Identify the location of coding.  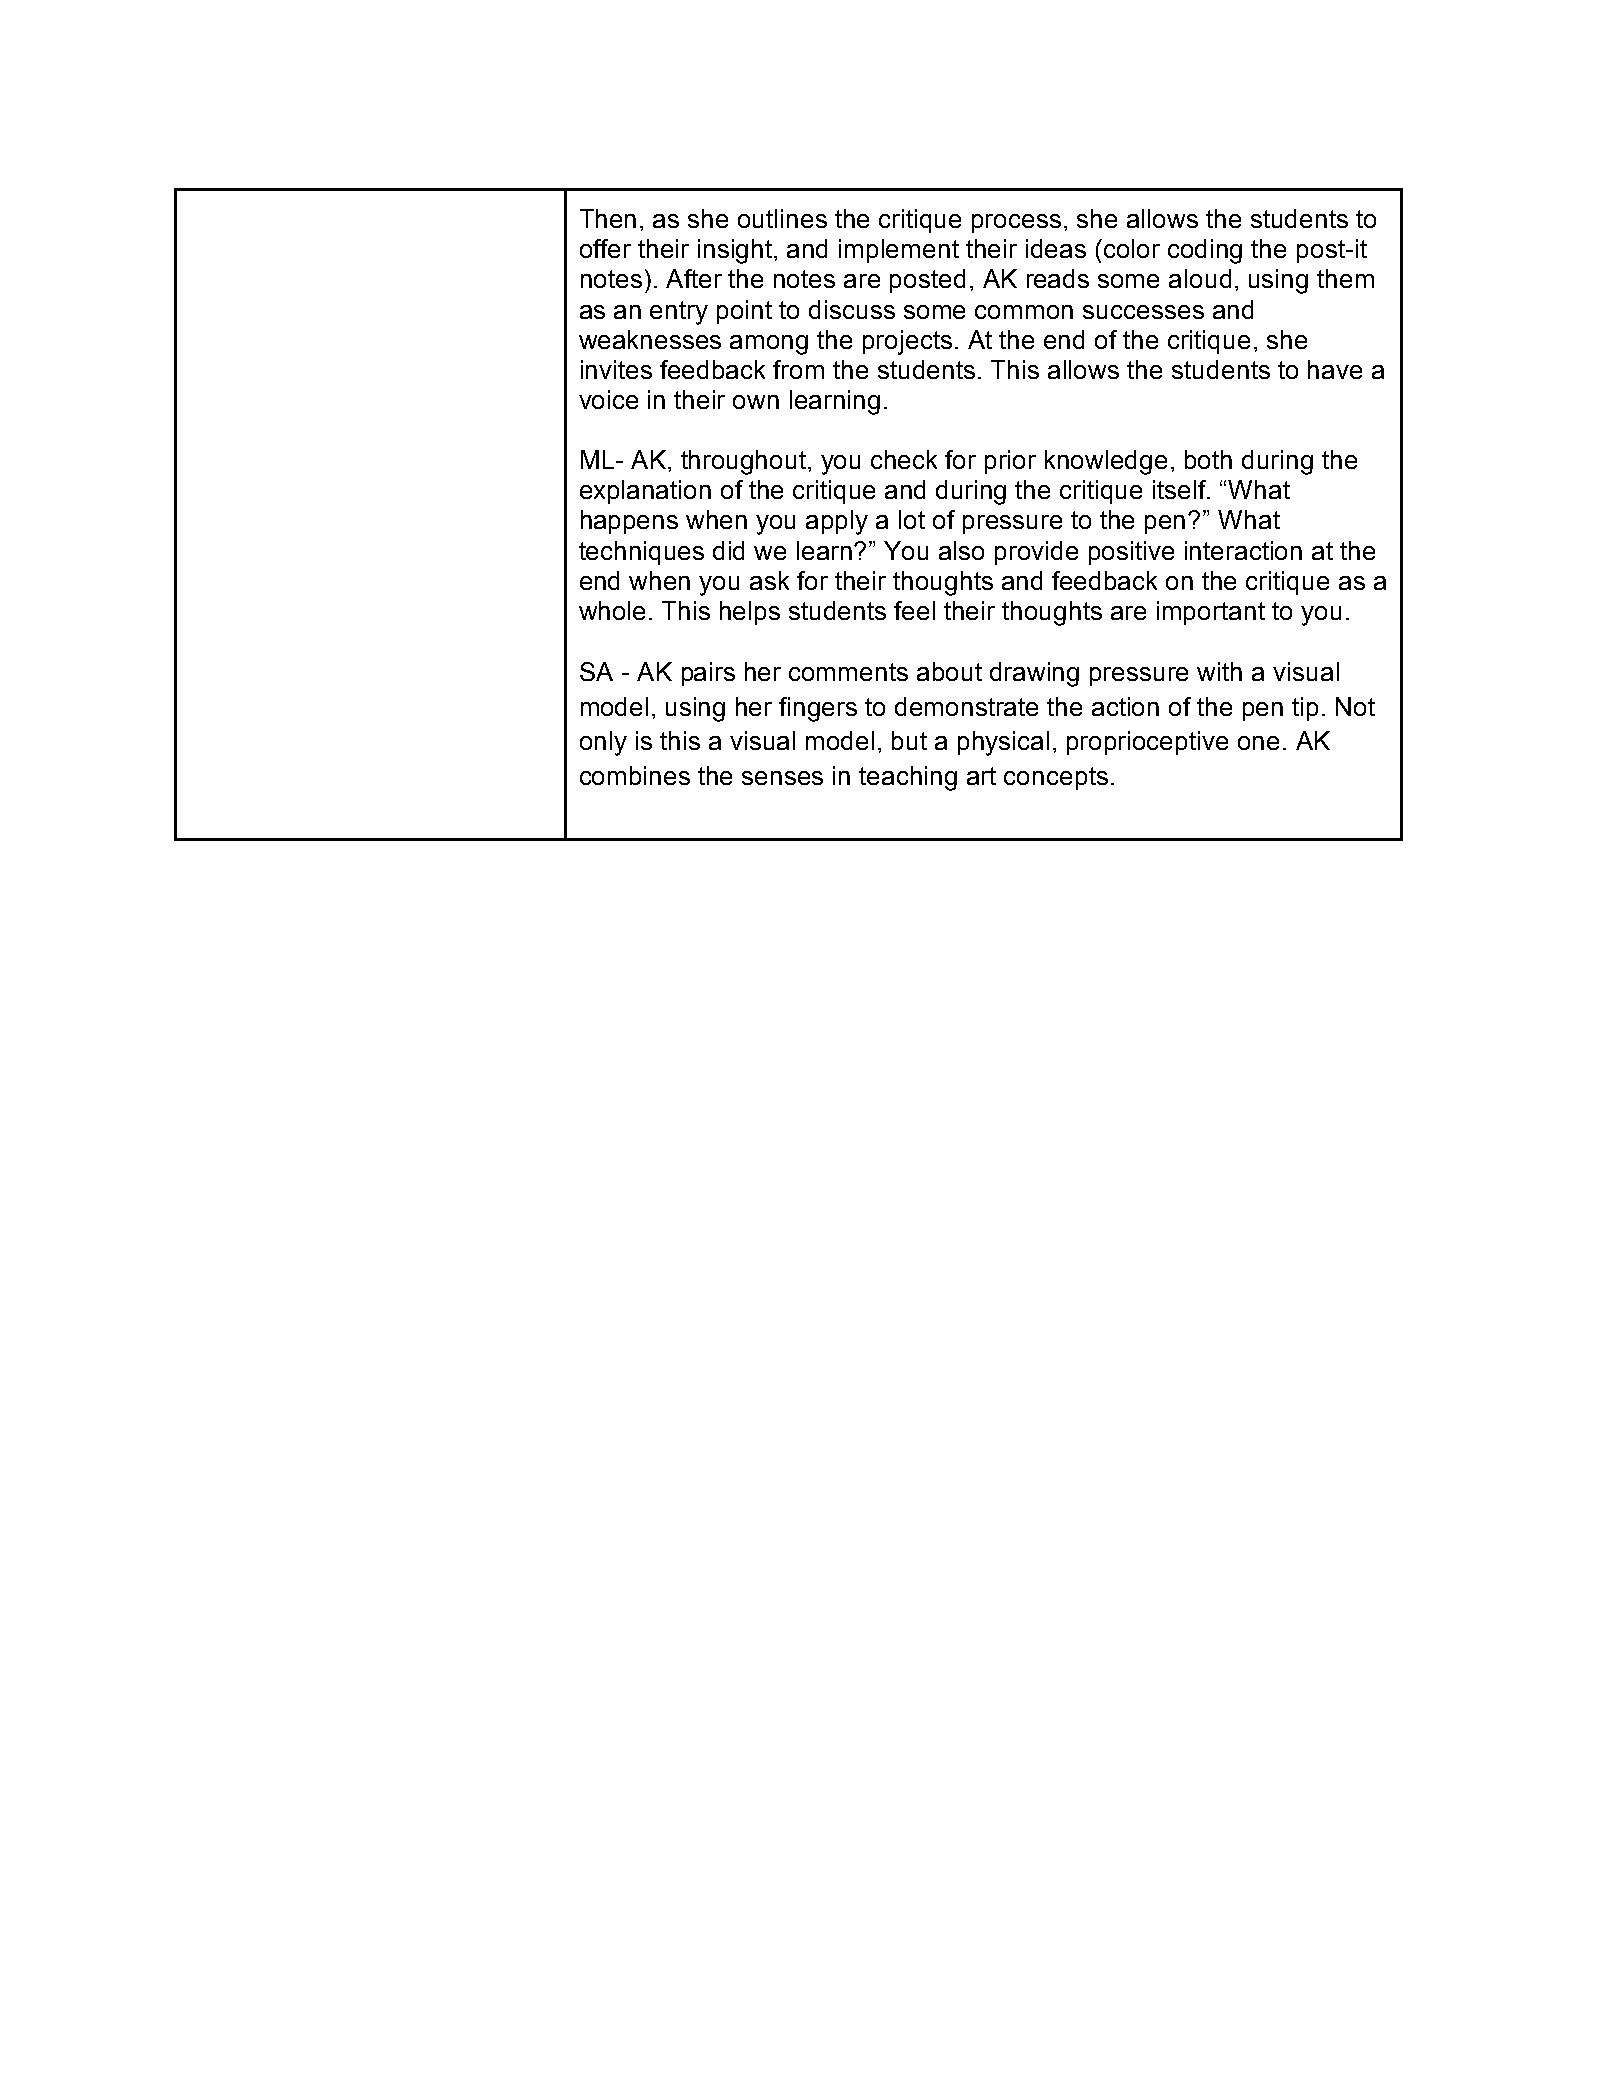
(1205, 251).
